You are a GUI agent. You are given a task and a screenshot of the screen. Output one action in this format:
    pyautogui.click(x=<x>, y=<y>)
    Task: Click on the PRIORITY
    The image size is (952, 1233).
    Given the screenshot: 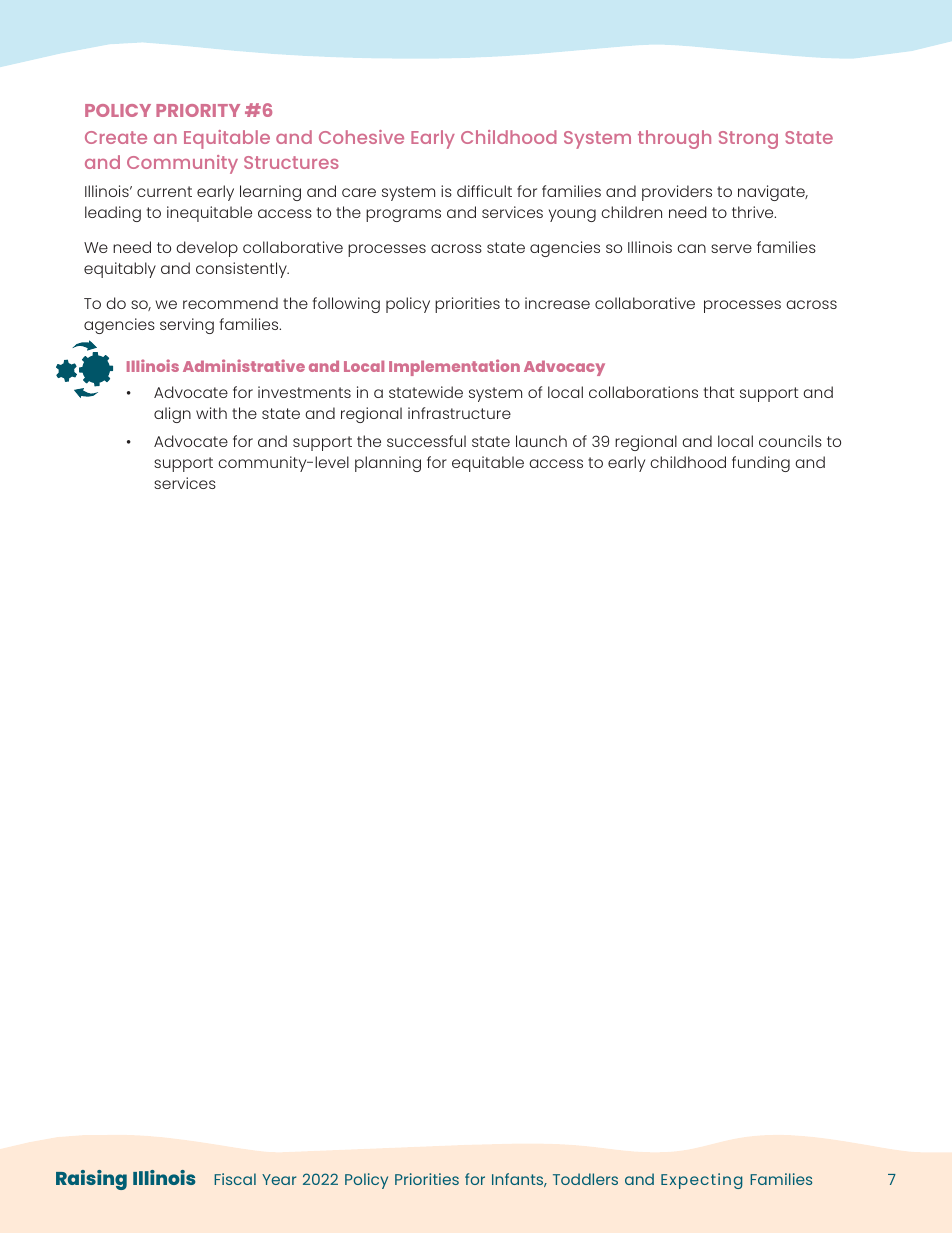 What is the action you would take?
    pyautogui.click(x=198, y=110)
